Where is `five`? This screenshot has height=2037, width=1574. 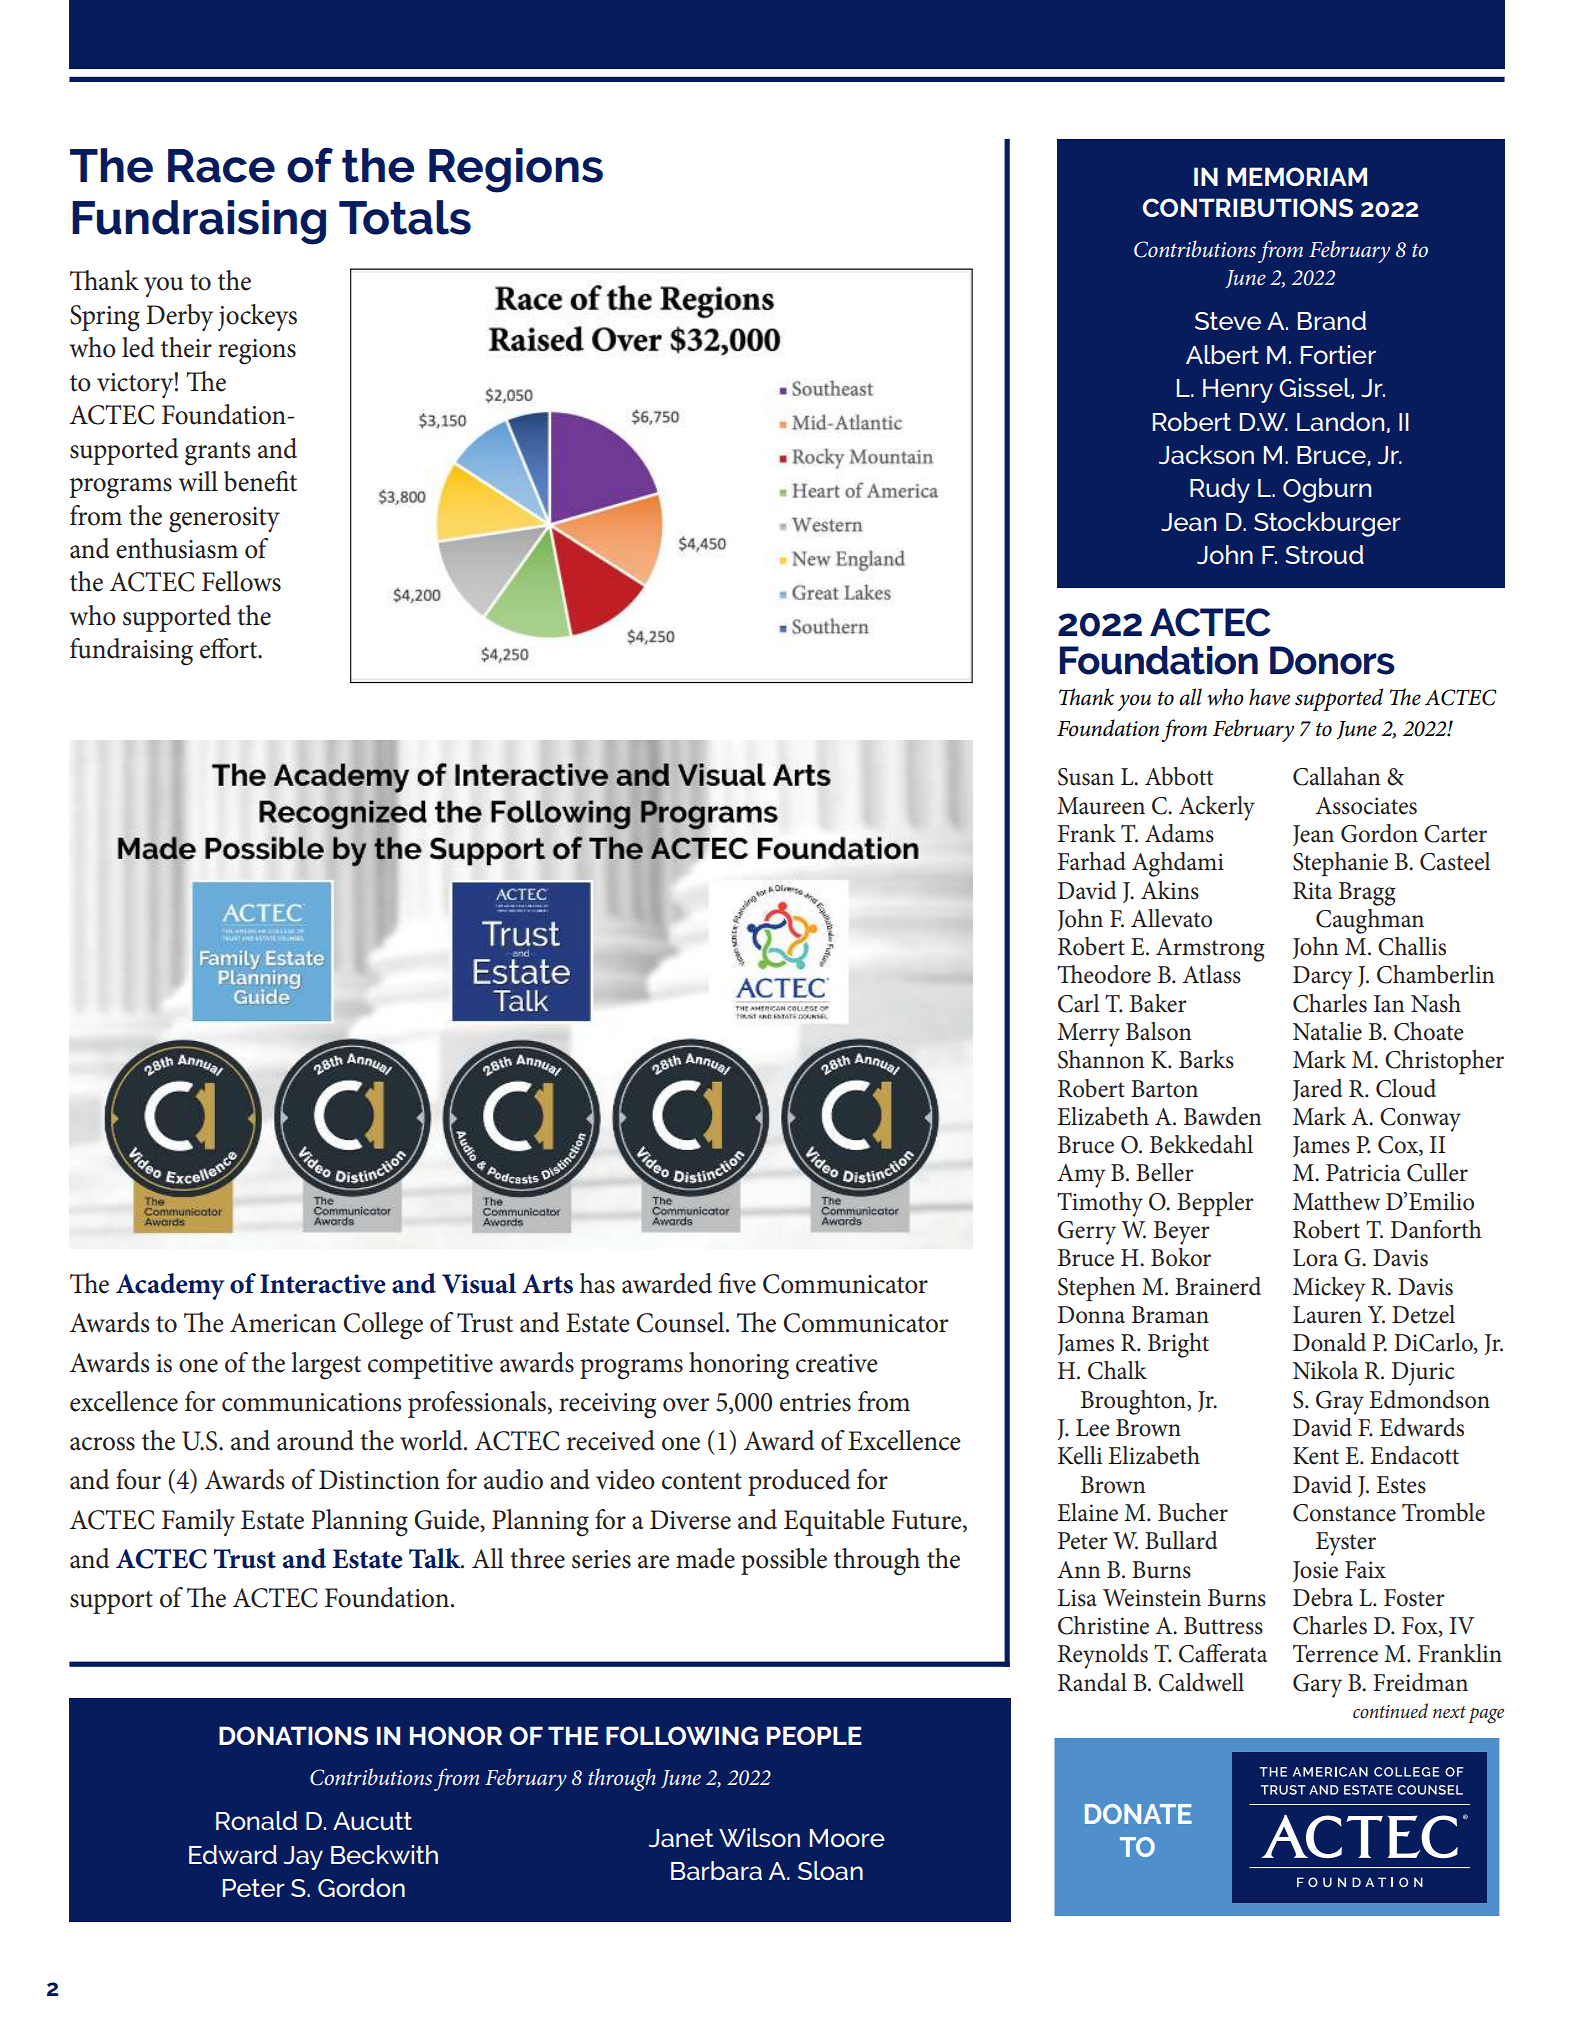
five is located at coordinates (737, 1283).
